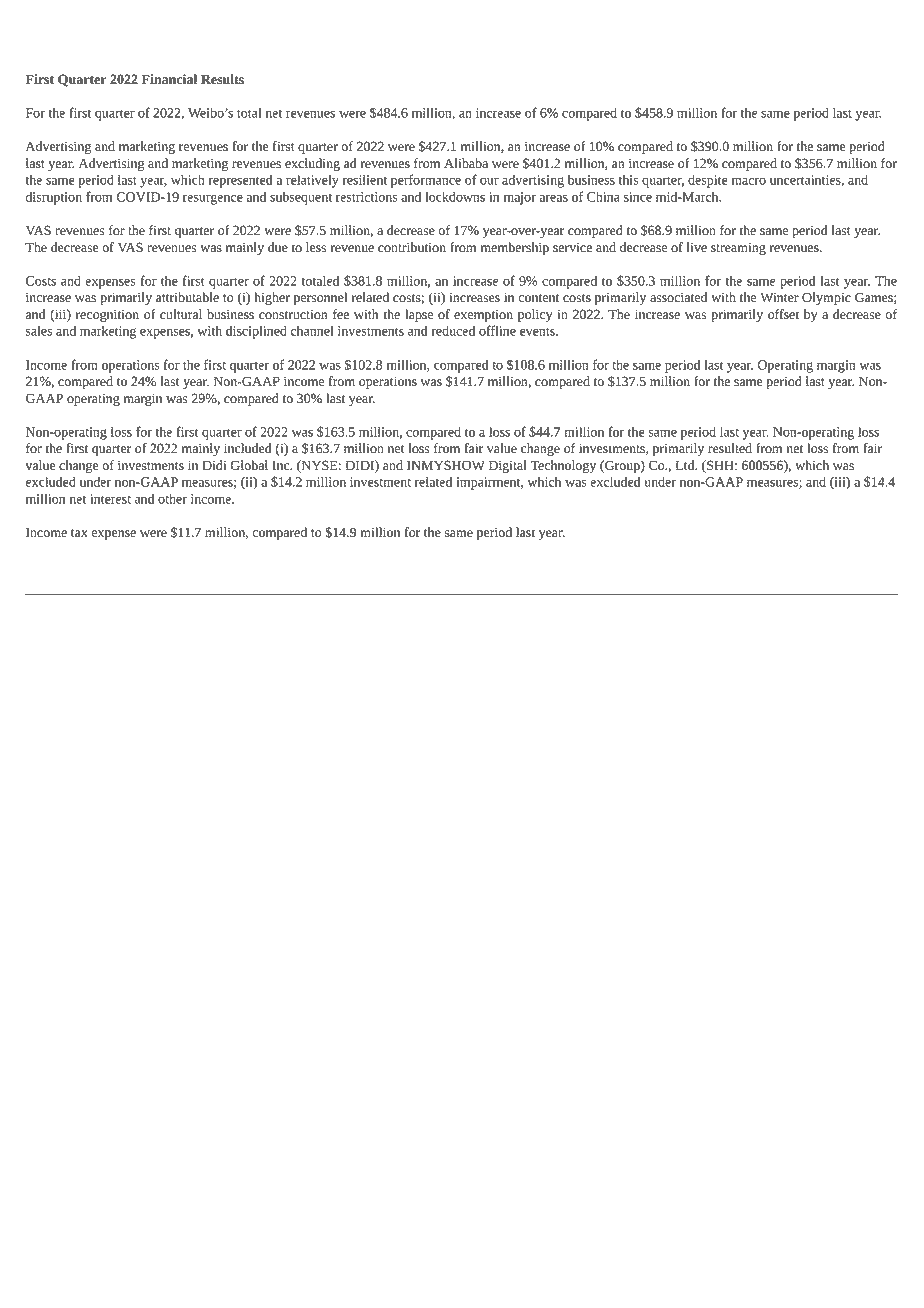 The width and height of the screenshot is (924, 1308). What do you see at coordinates (783, 314) in the screenshot?
I see `offset` at bounding box center [783, 314].
